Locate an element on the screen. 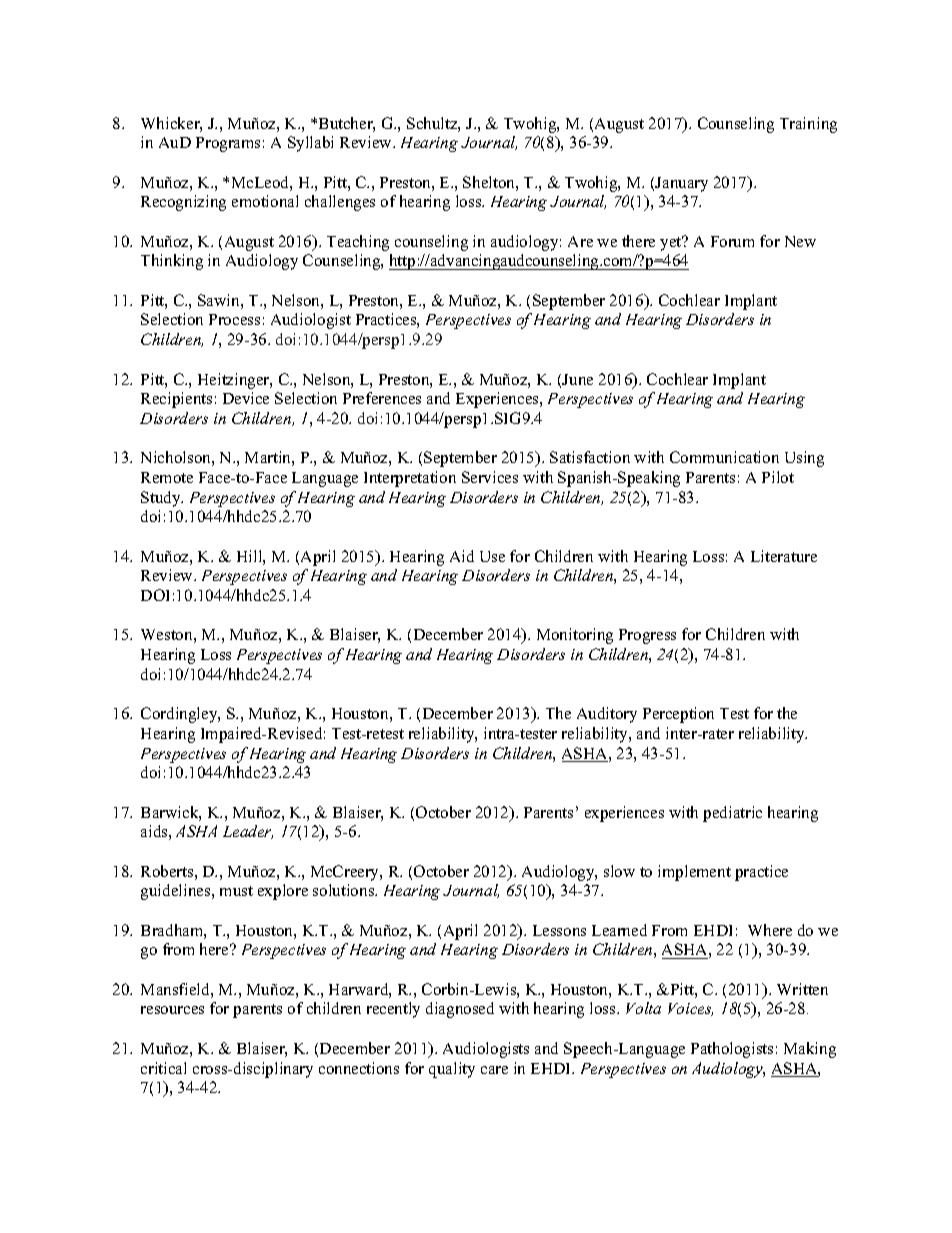 The image size is (952, 1233). January is located at coordinates (681, 184).
